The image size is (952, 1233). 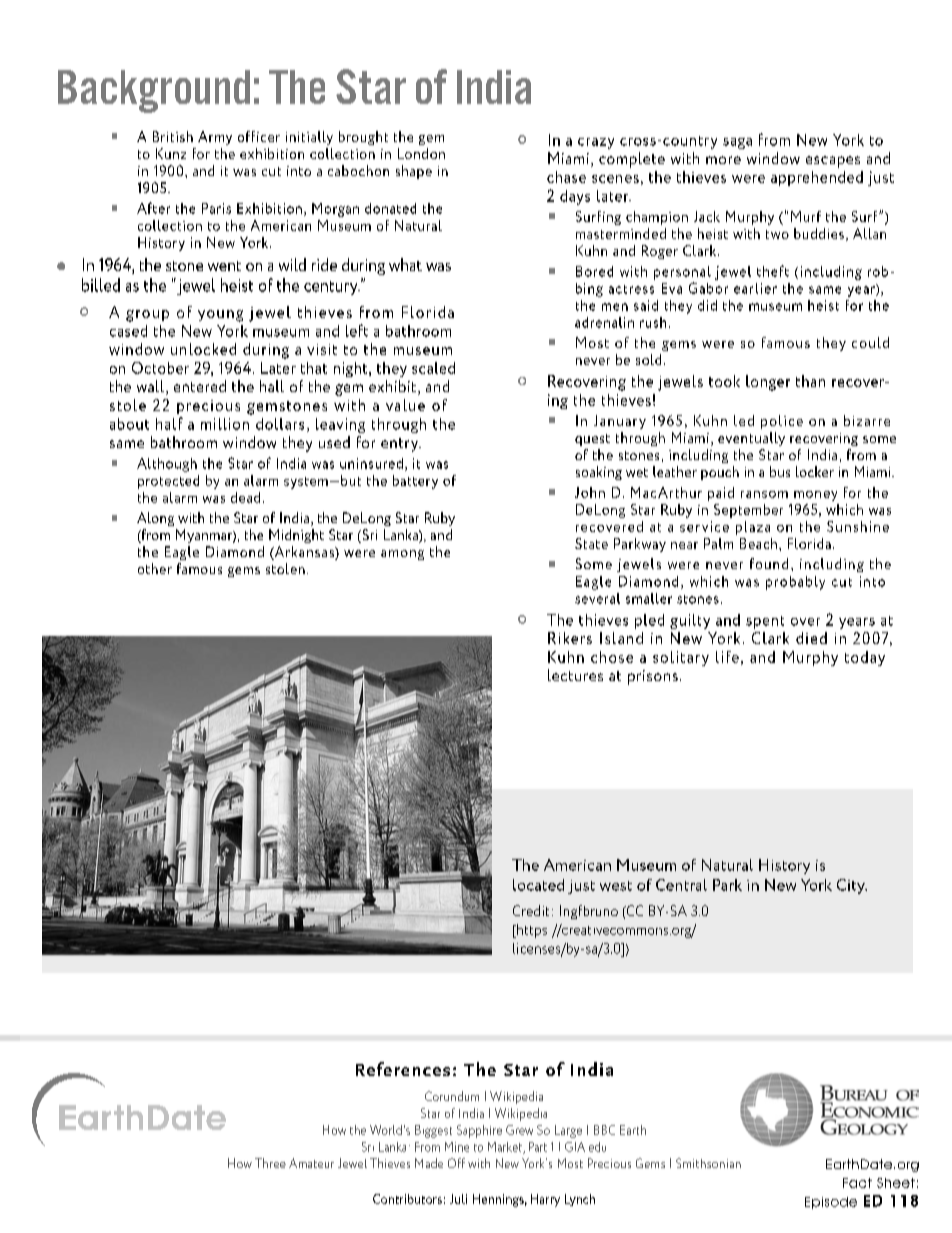 I want to click on protected, so click(x=168, y=482).
